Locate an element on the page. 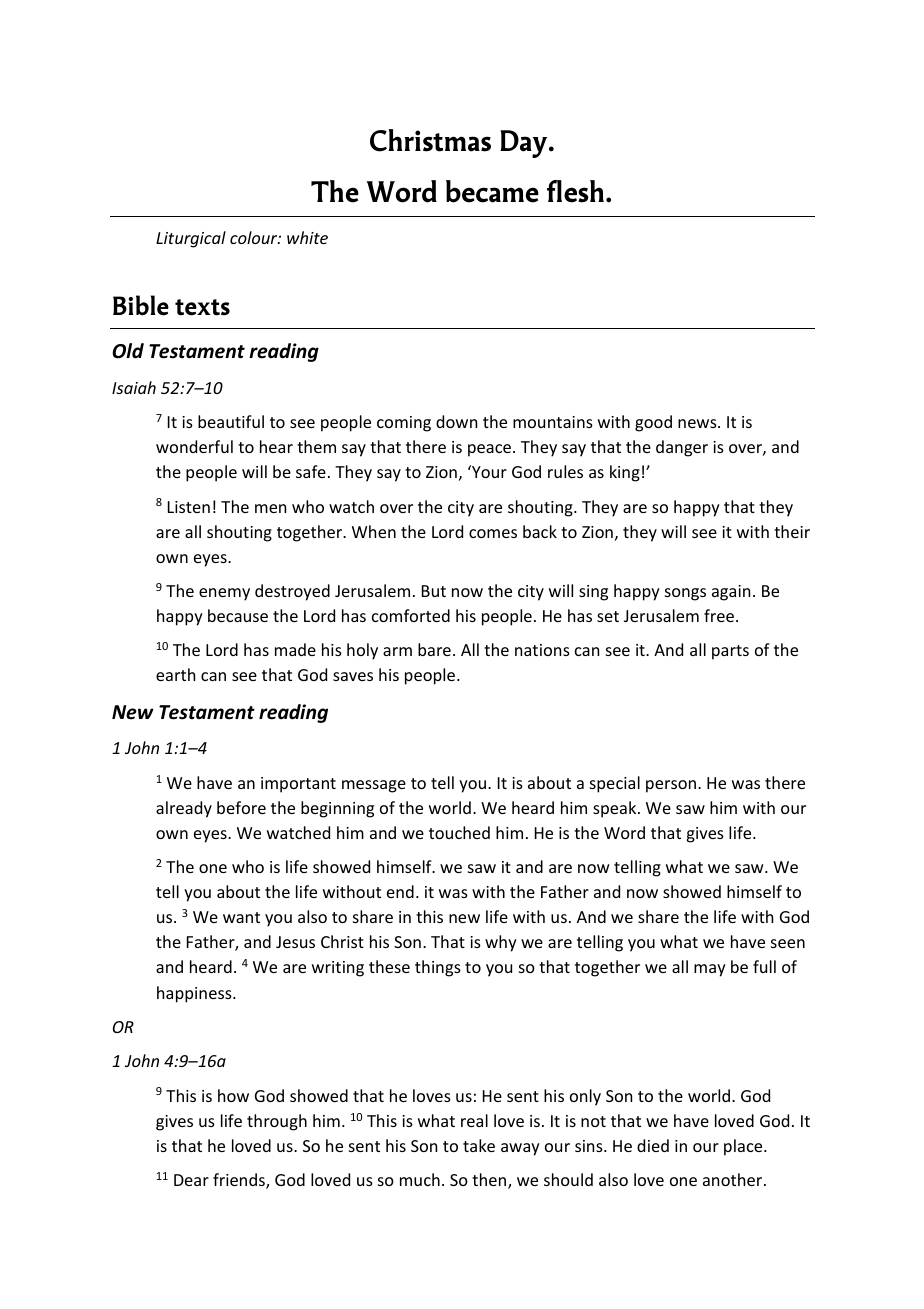  person is located at coordinates (671, 786).
